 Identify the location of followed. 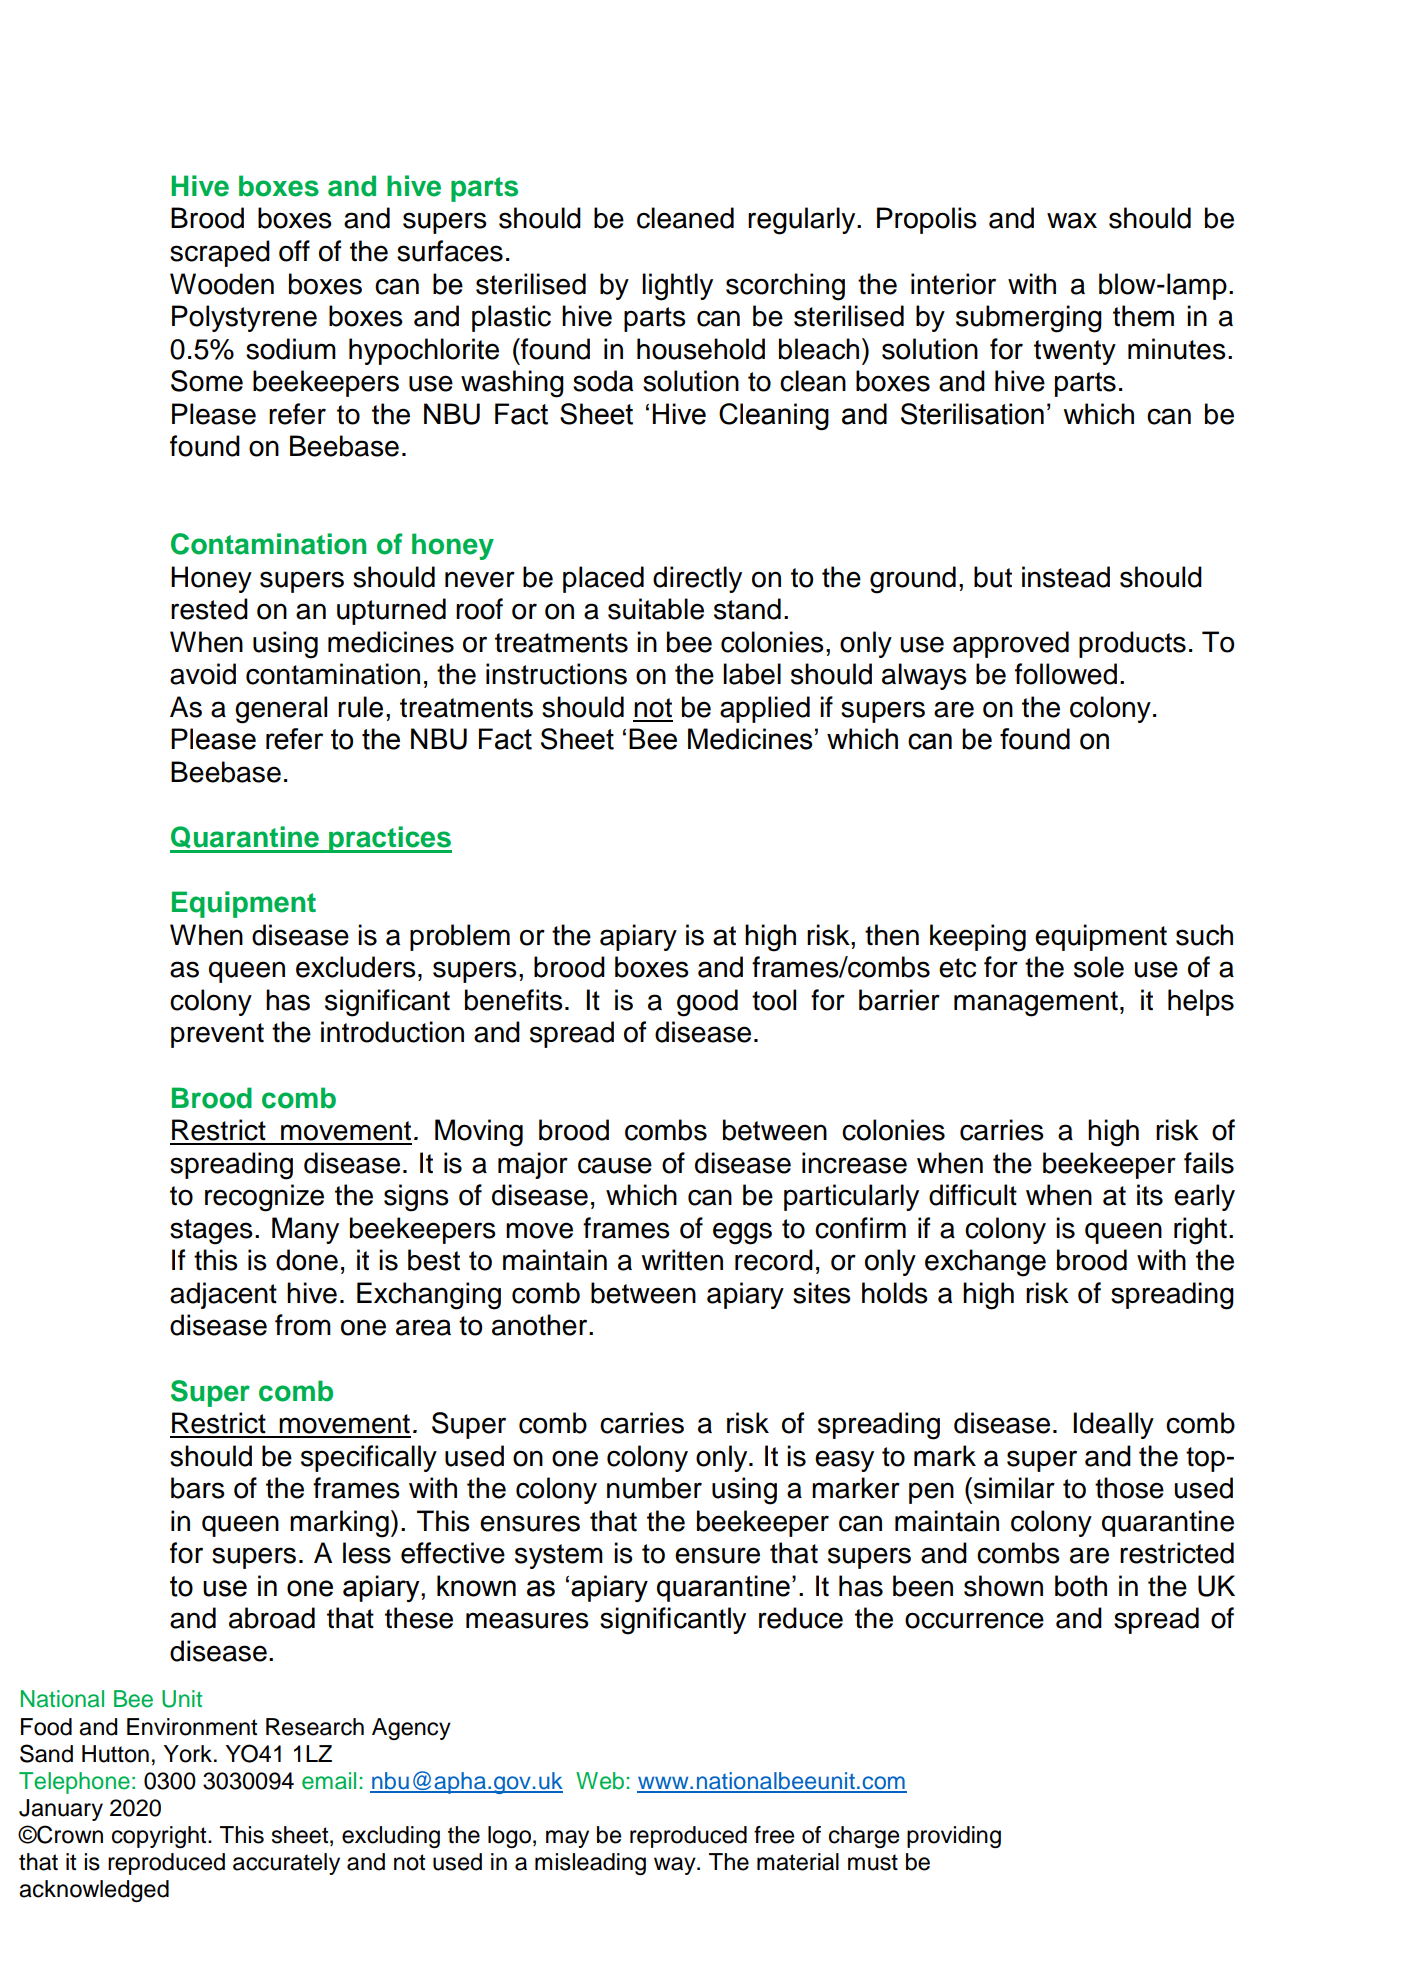
(1066, 674).
